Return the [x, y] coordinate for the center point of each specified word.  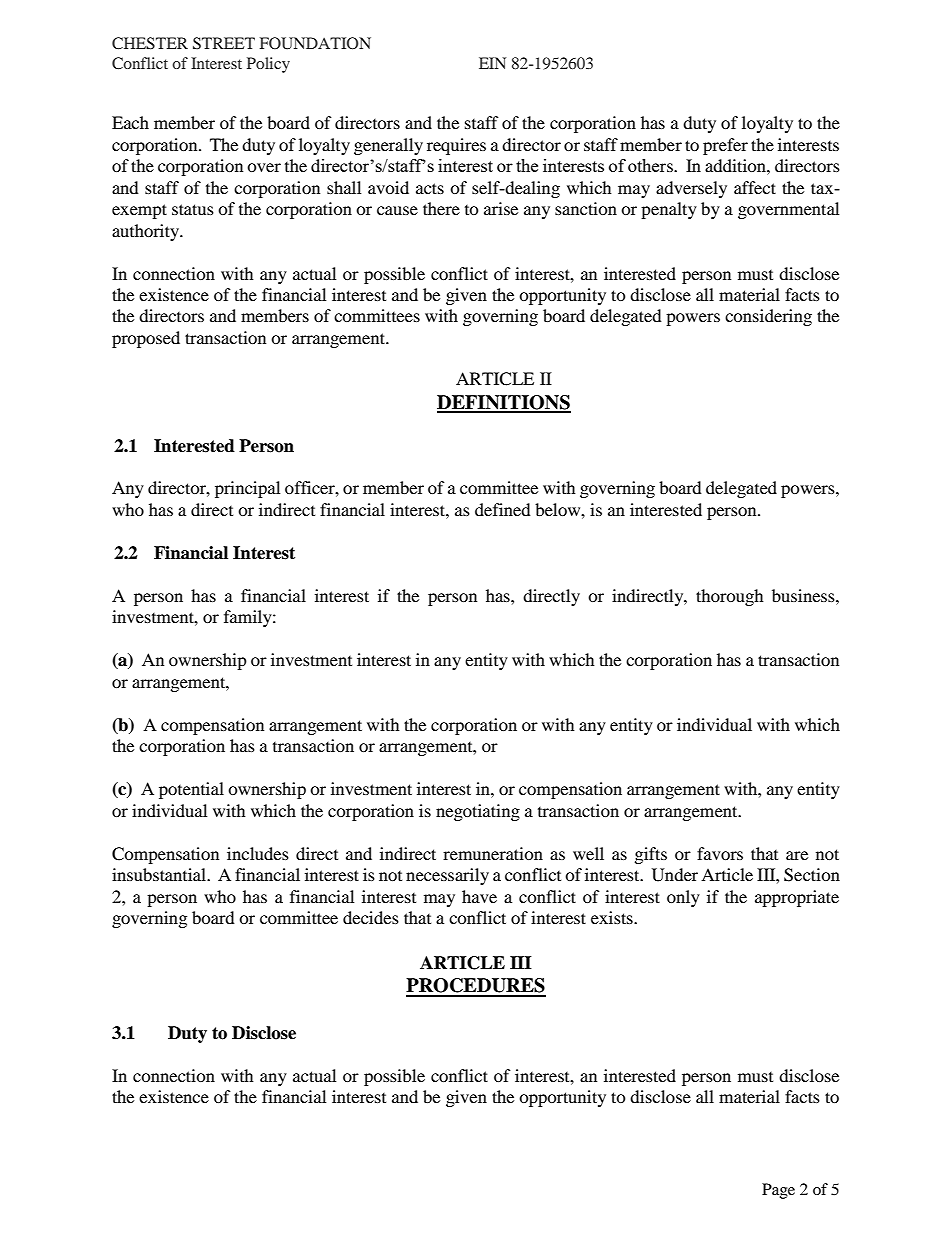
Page [778, 1191]
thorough [730, 597]
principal [247, 489]
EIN [492, 63]
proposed [146, 339]
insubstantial [160, 874]
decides [371, 917]
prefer [725, 146]
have [479, 896]
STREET [224, 43]
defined [503, 509]
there [441, 208]
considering [768, 317]
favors [720, 853]
